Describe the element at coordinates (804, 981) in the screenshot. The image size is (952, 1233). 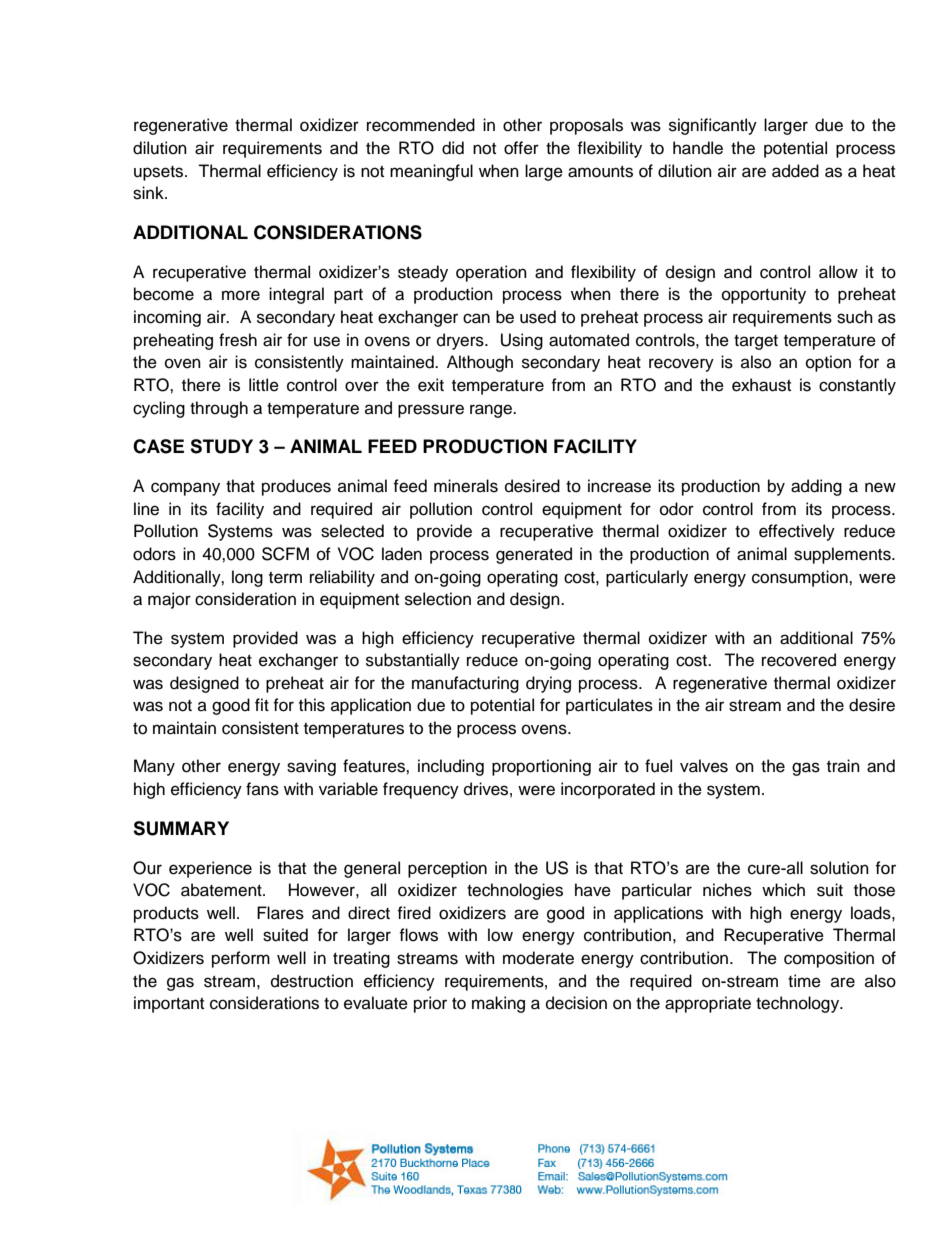
I see `time` at that location.
